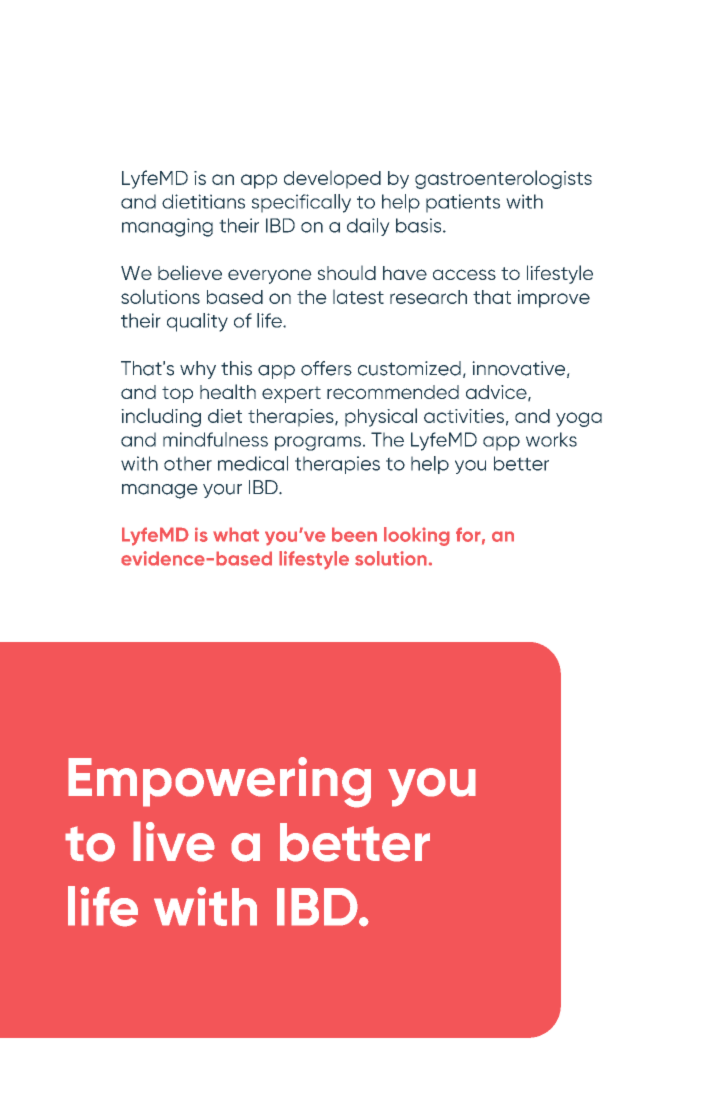 The height and width of the image is (1103, 714). Describe the element at coordinates (174, 841) in the image. I see `live` at that location.
